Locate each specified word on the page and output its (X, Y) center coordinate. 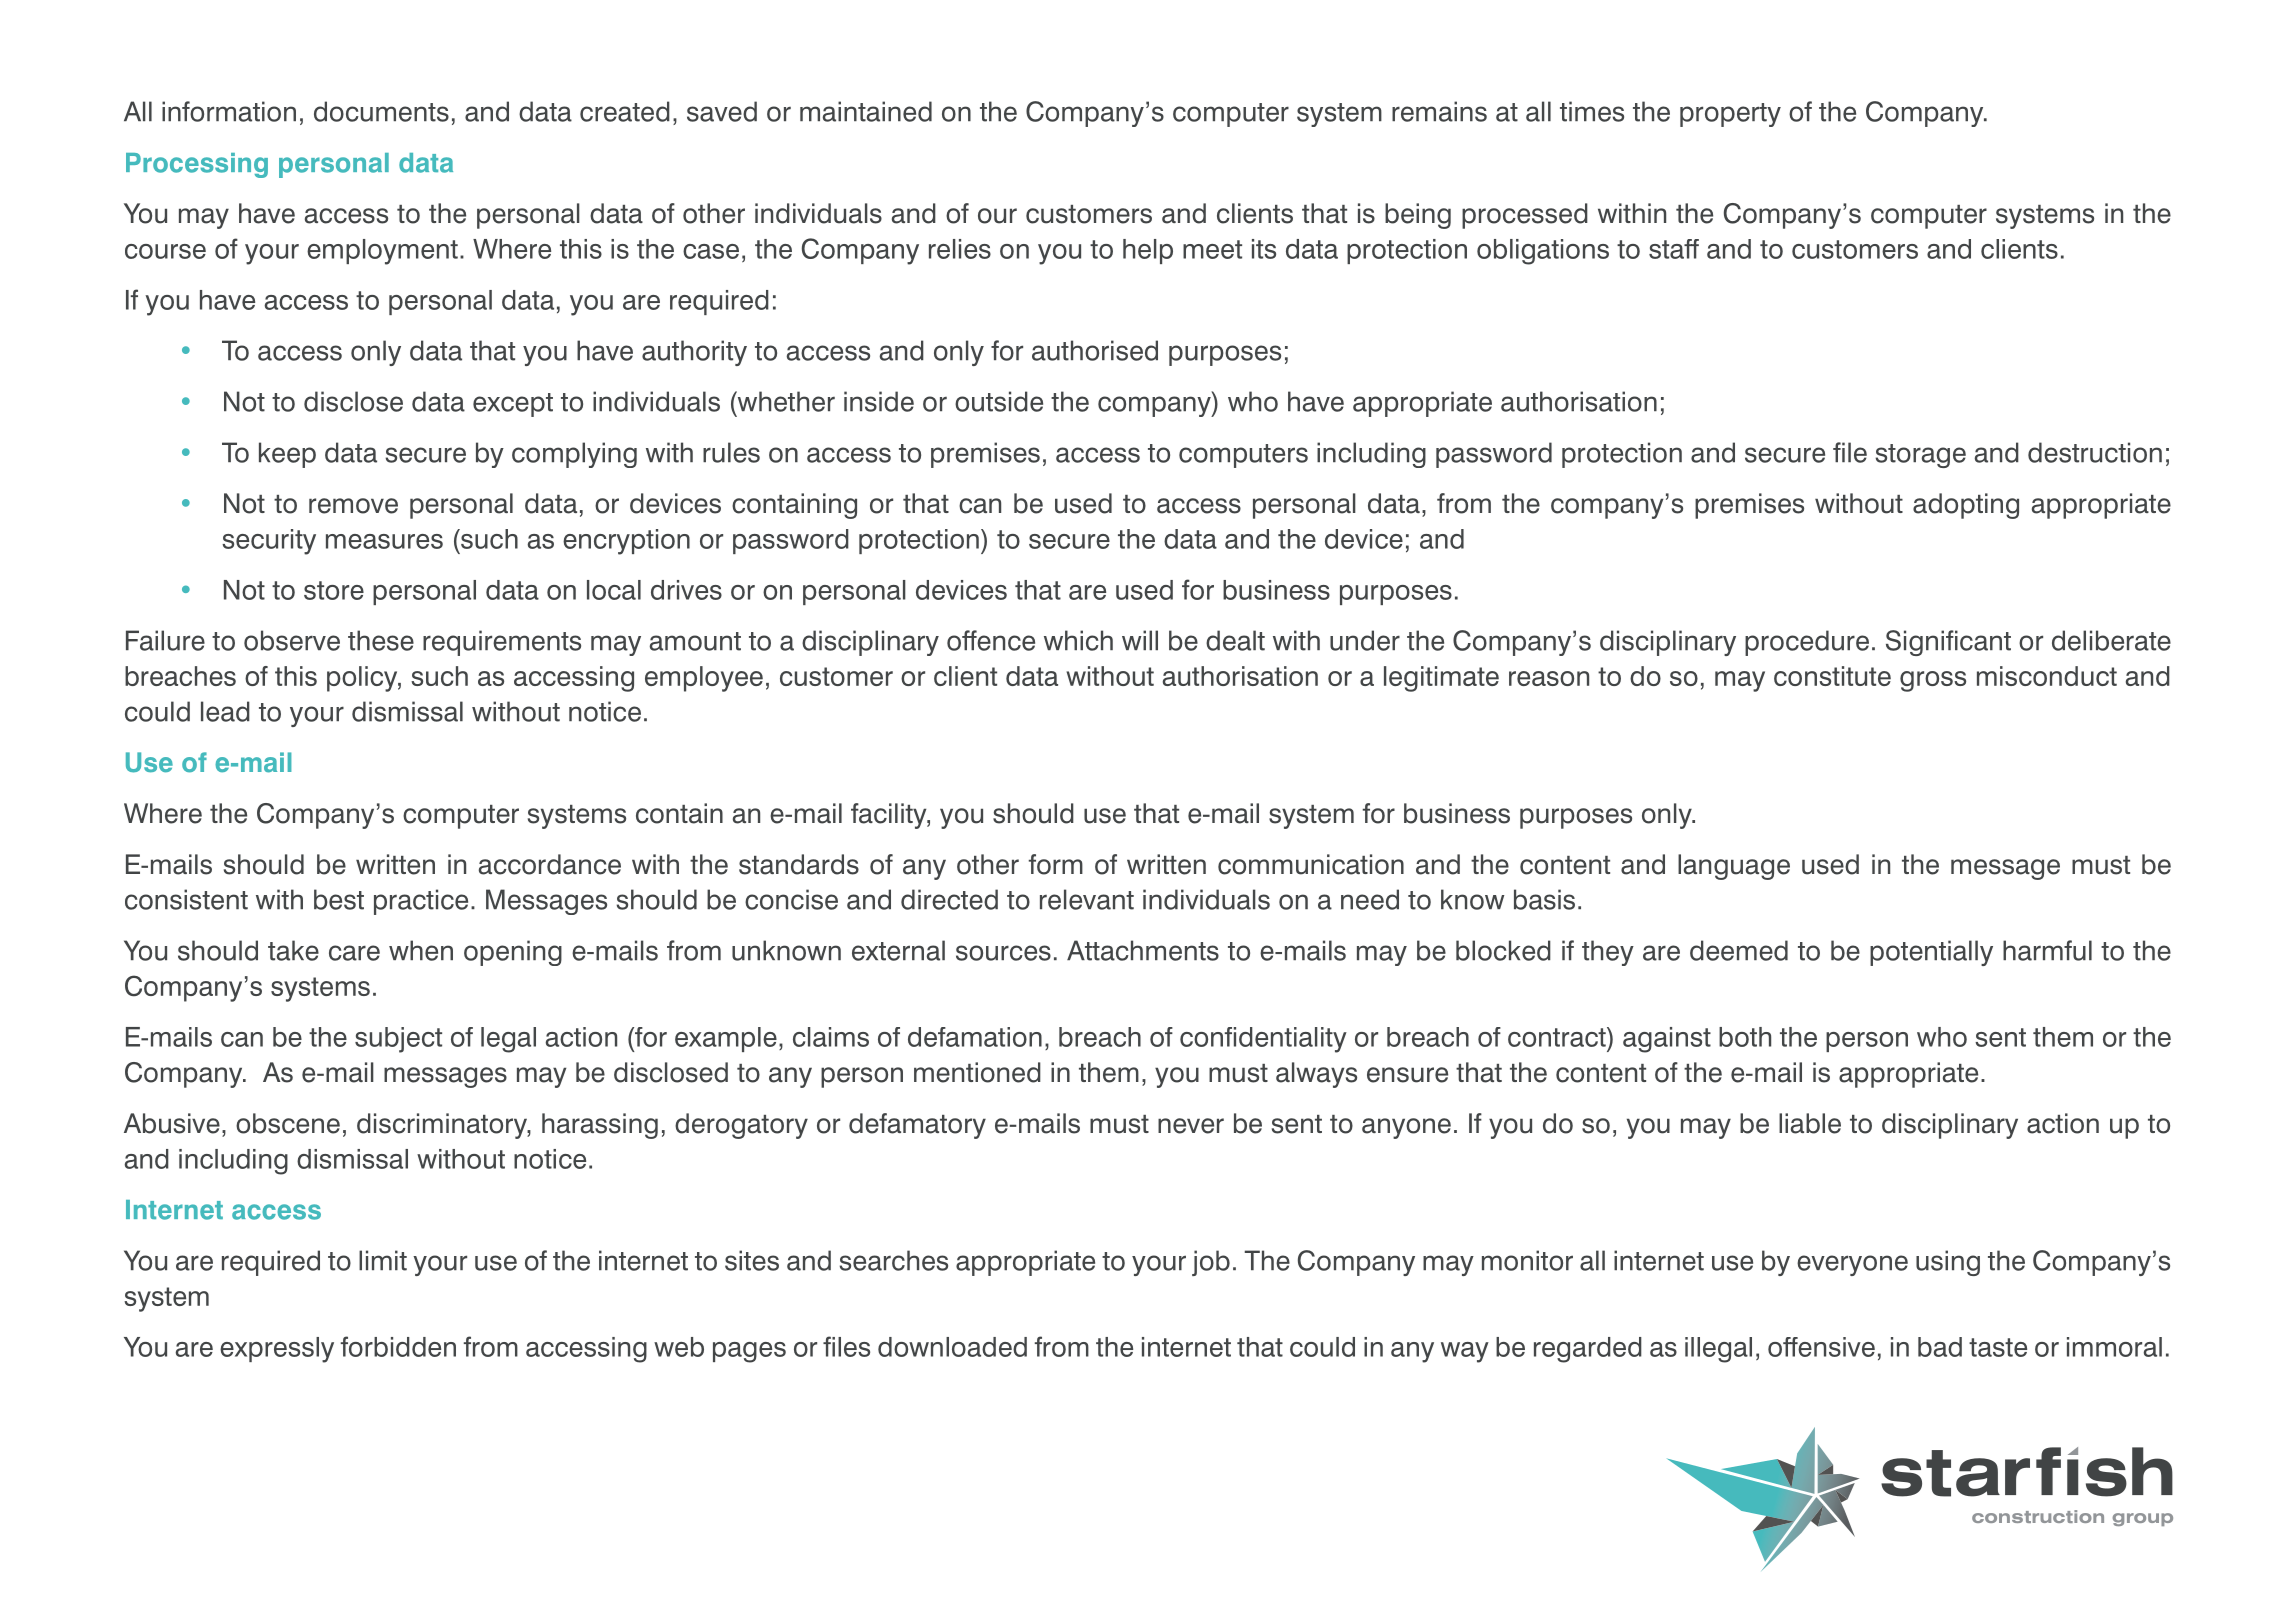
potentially (1931, 953)
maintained (866, 111)
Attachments (1143, 950)
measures (384, 541)
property (1730, 115)
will (1140, 640)
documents (381, 111)
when (421, 950)
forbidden (398, 1346)
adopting (1966, 506)
